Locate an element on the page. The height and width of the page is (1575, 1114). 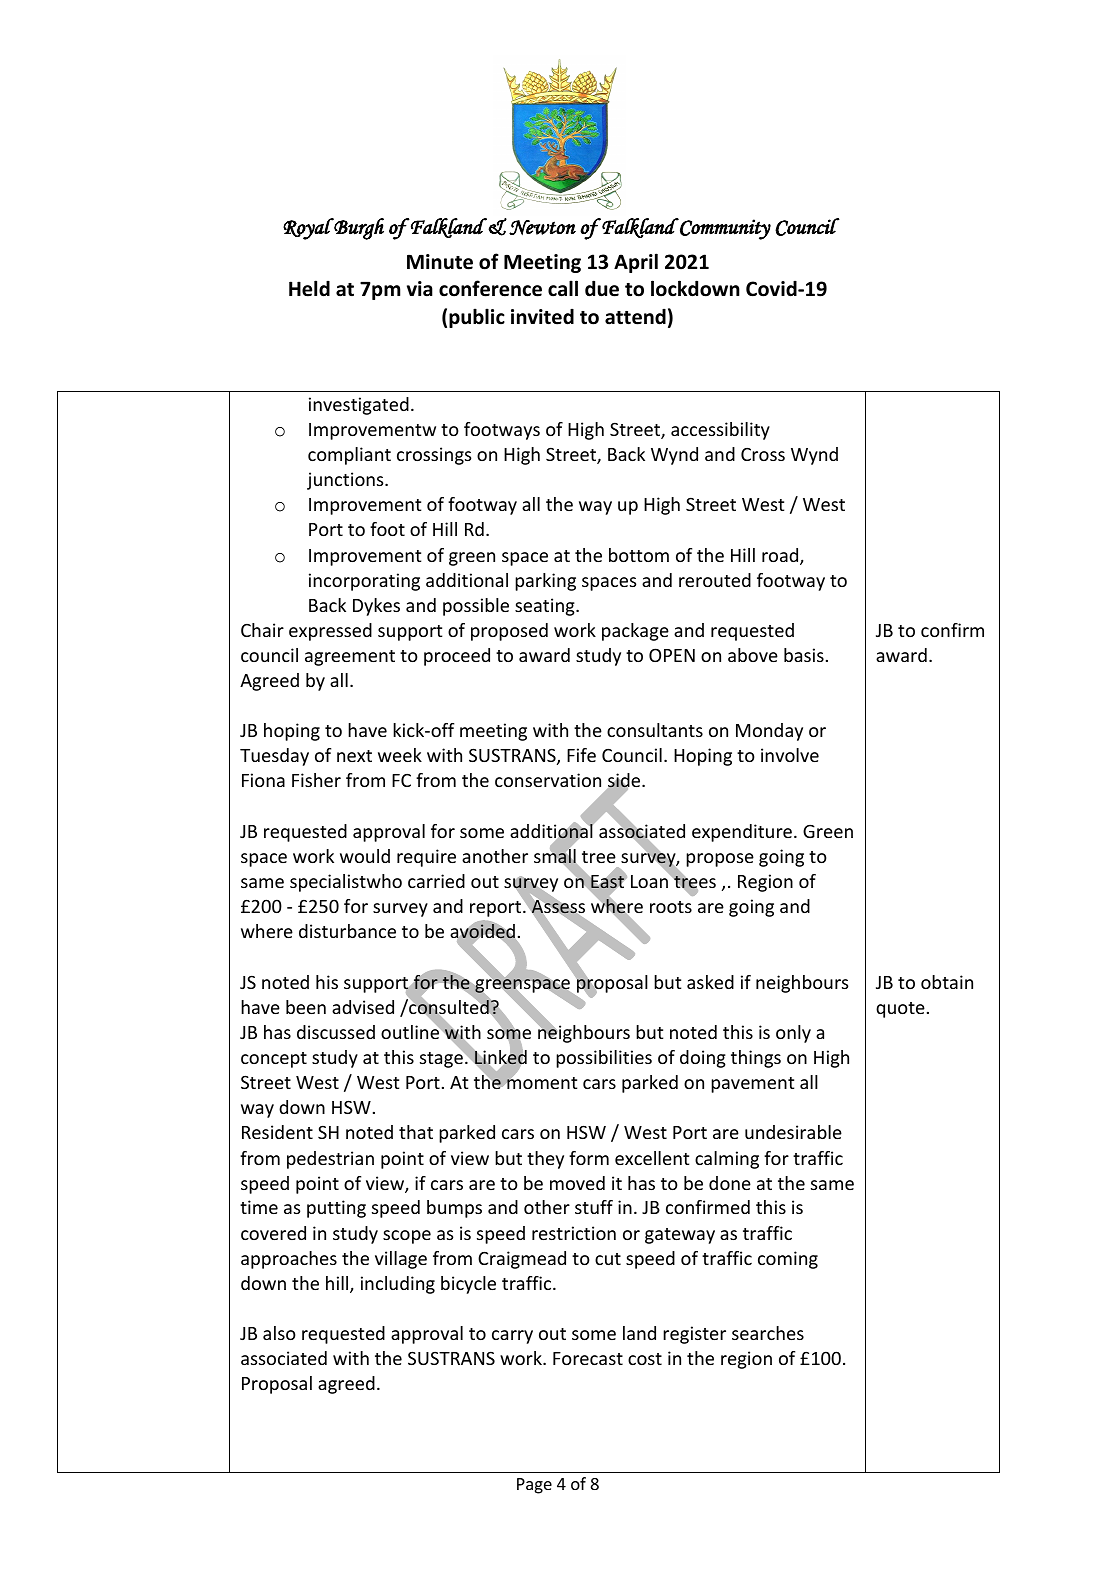
Page is located at coordinates (534, 1486).
